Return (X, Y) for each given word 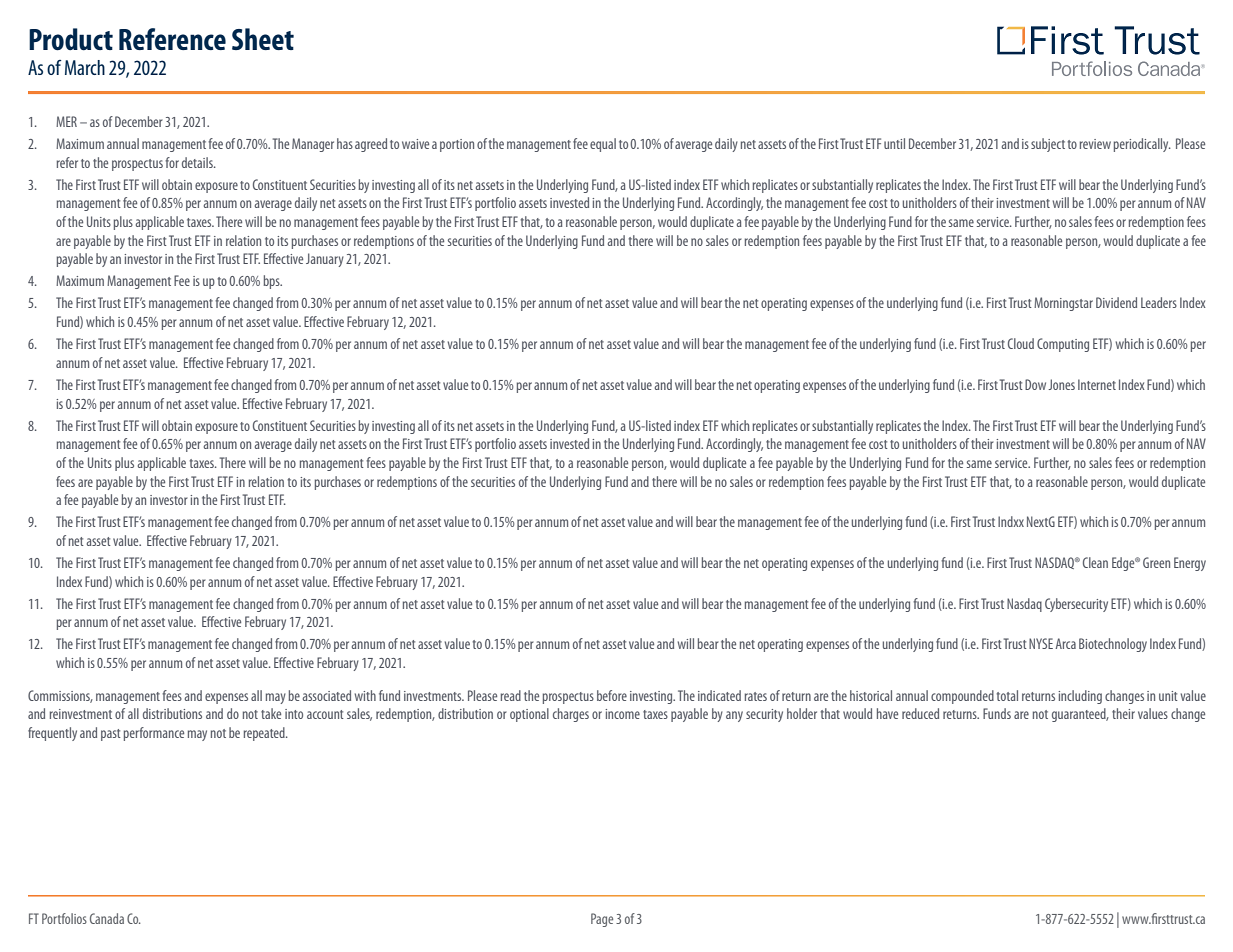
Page (602, 920)
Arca (1065, 643)
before (612, 695)
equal (603, 145)
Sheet (263, 39)
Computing (1063, 345)
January (325, 260)
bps (272, 282)
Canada (107, 918)
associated (327, 695)
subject (1048, 145)
